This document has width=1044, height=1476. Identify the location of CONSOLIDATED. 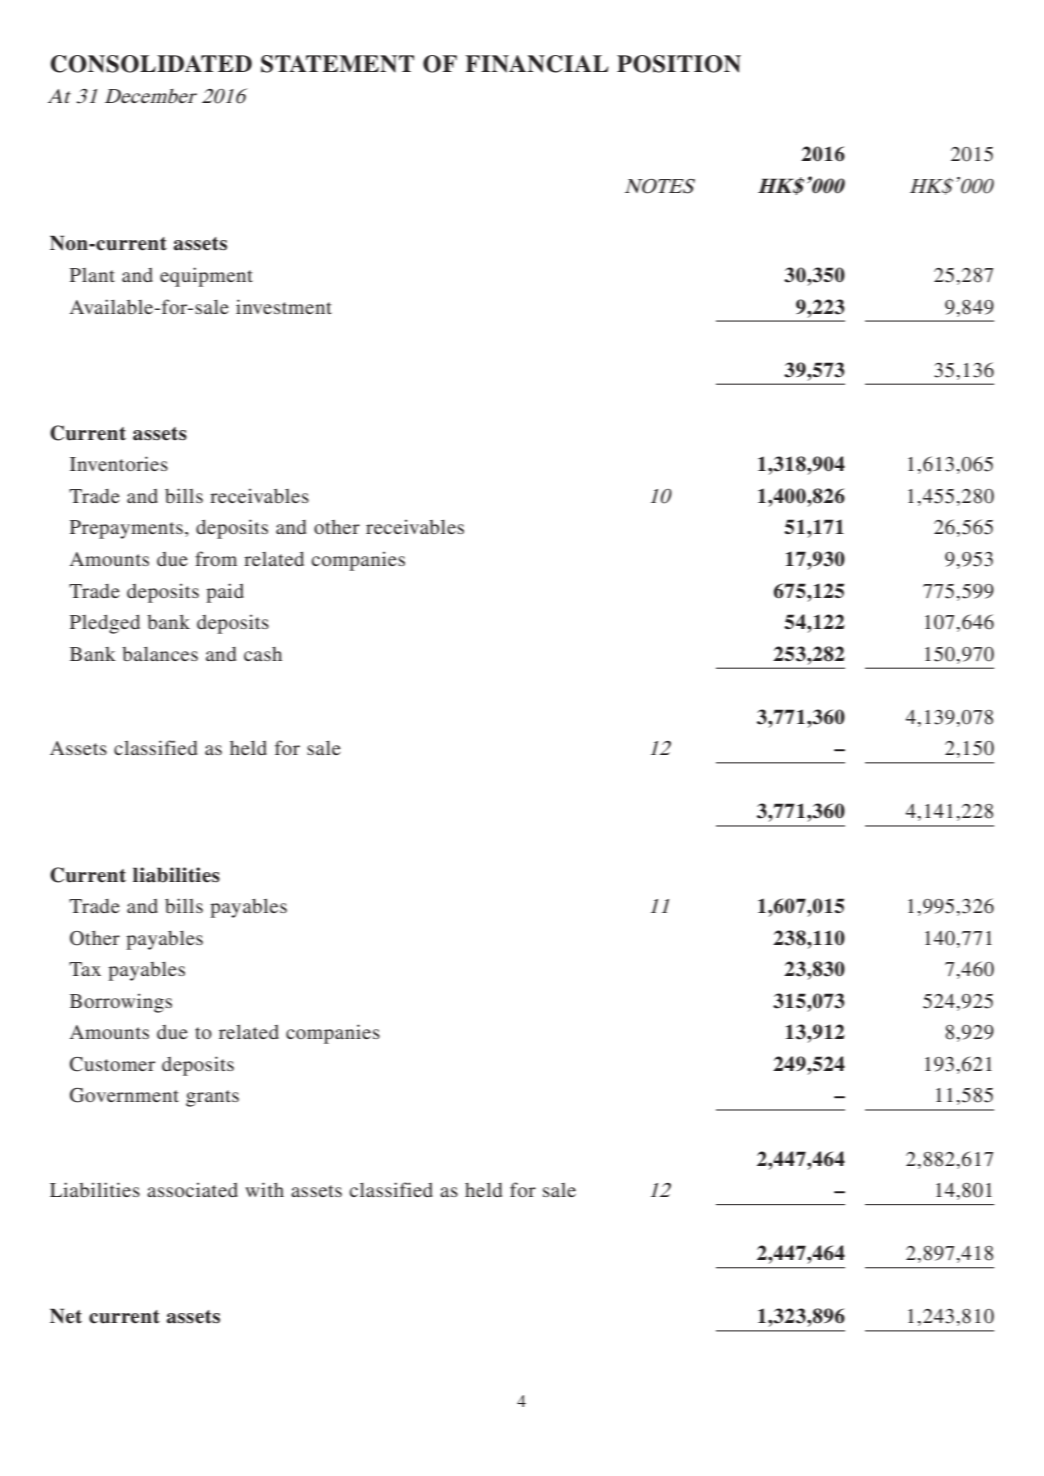
(151, 64).
